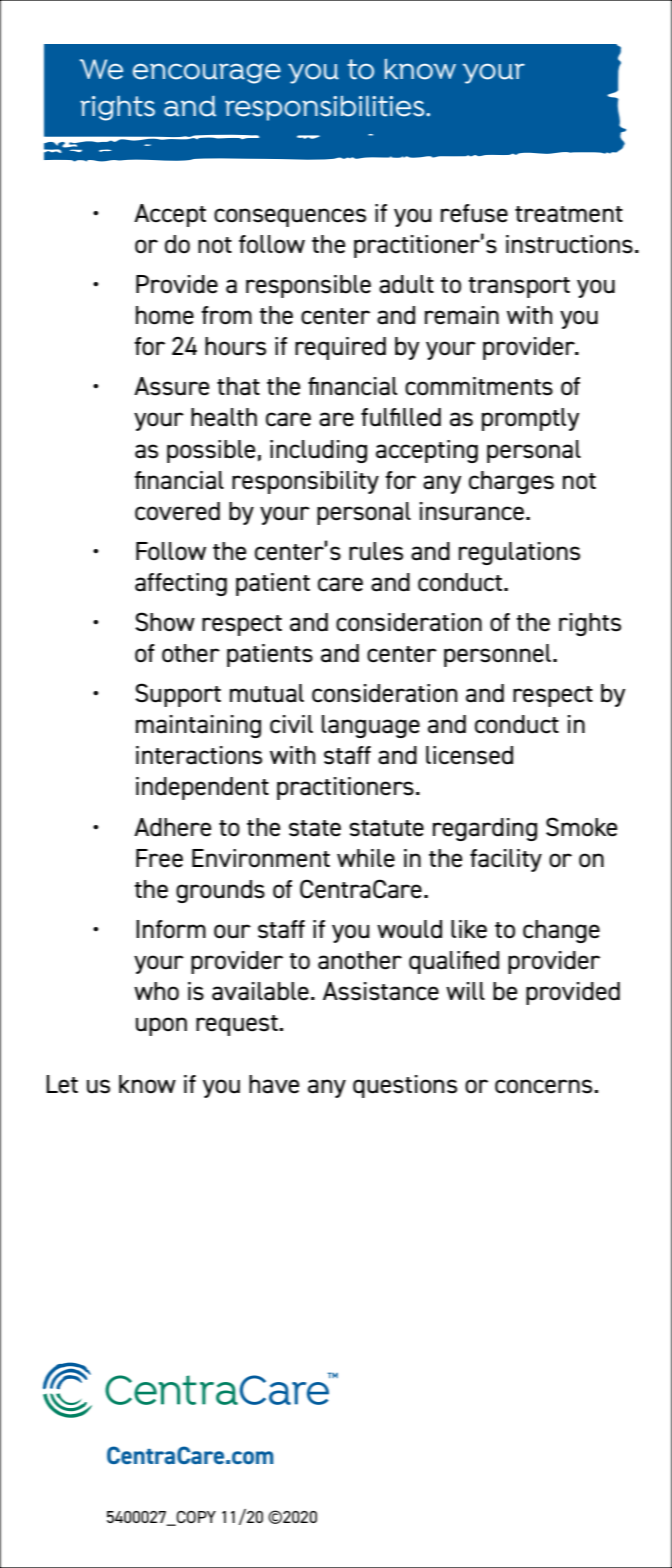 The width and height of the screenshot is (672, 1568). I want to click on civil, so click(291, 724).
